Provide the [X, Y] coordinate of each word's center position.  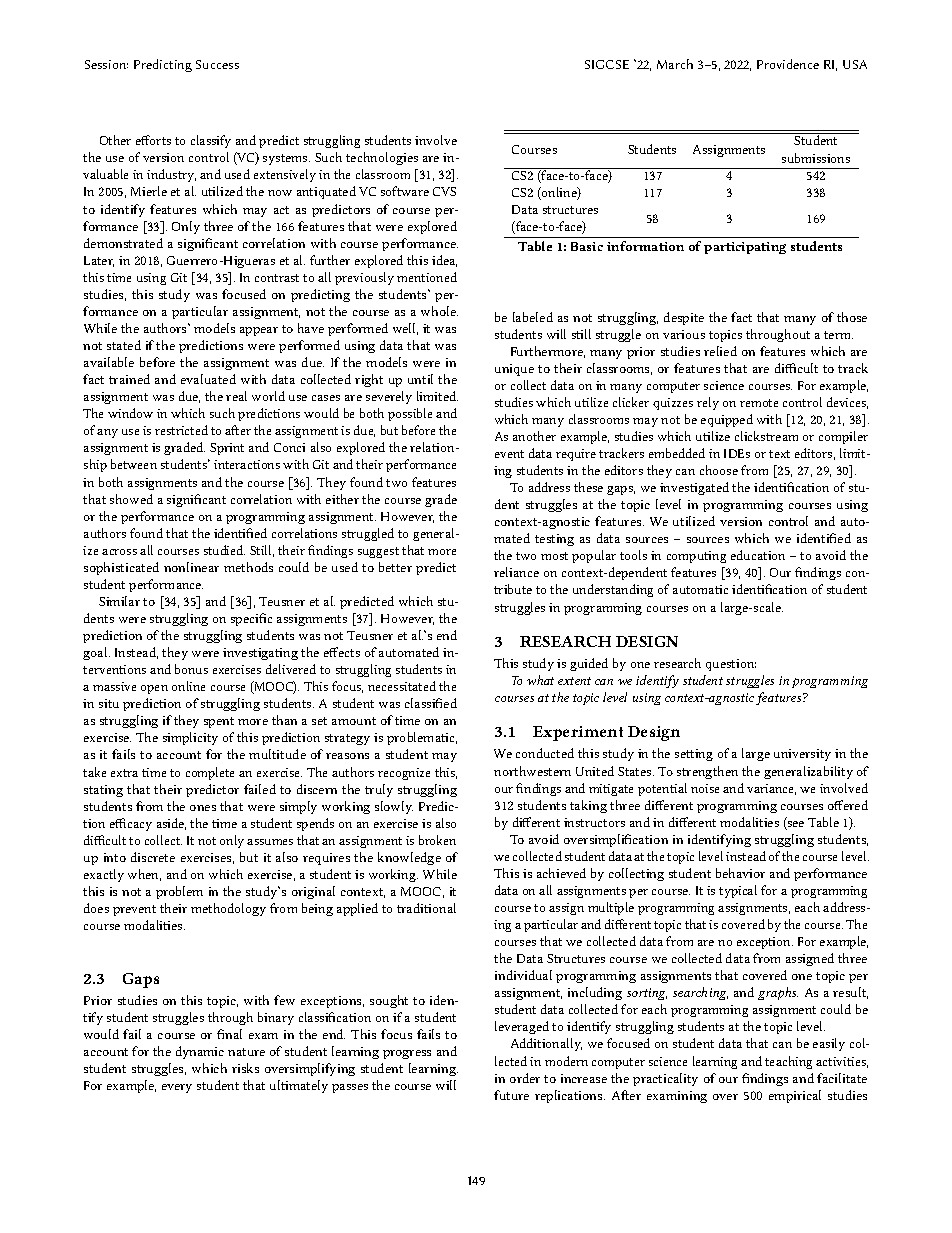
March [675, 64]
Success [217, 64]
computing [696, 557]
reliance [516, 572]
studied [224, 550]
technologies [382, 158]
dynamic [200, 1052]
